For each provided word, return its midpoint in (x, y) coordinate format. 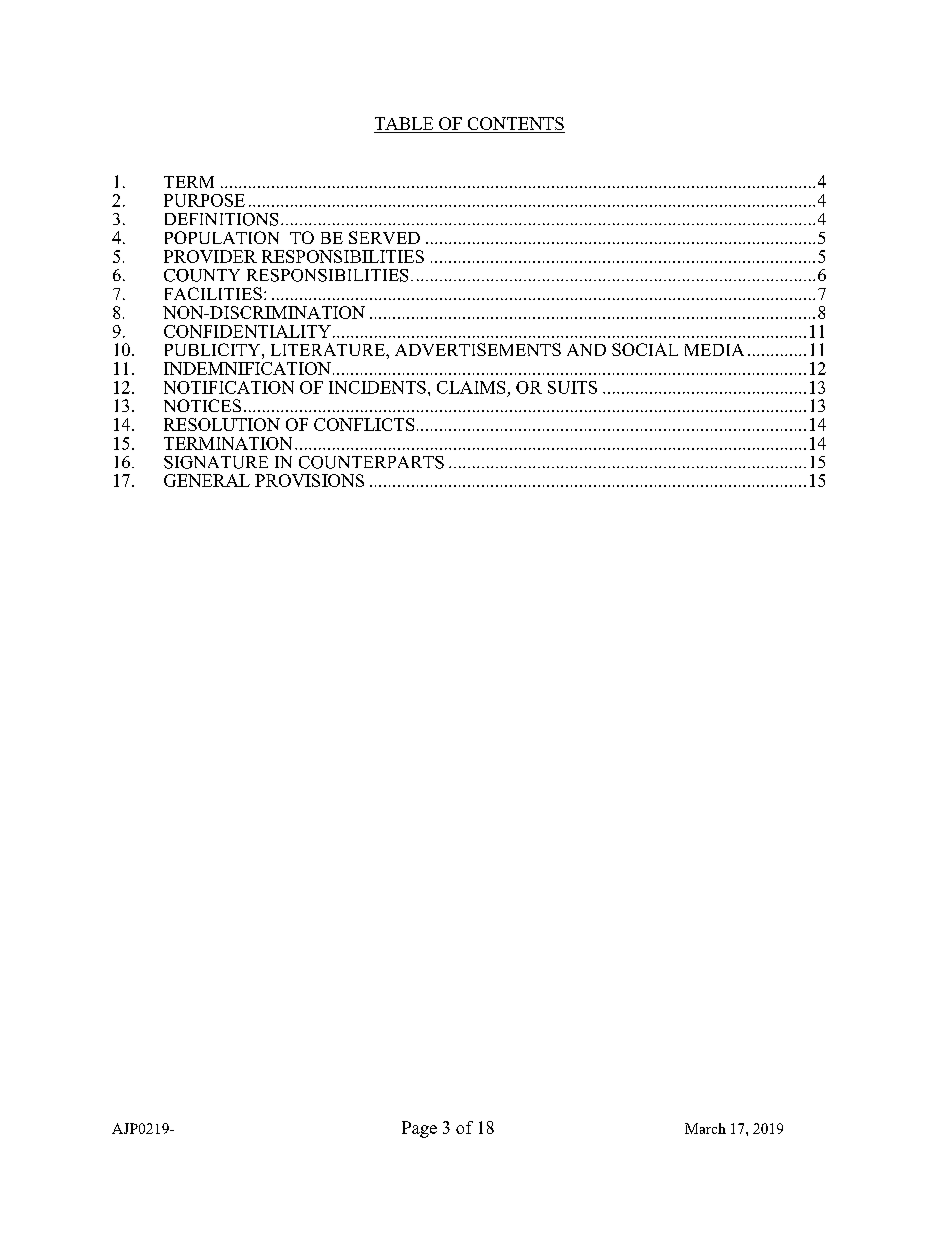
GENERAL (207, 480)
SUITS (572, 387)
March (705, 1128)
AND (586, 350)
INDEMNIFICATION (247, 368)
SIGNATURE (216, 462)
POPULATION (222, 237)
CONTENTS (515, 125)
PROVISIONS (309, 480)
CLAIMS (471, 387)
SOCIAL (645, 349)
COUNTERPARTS (371, 462)
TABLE (404, 123)
